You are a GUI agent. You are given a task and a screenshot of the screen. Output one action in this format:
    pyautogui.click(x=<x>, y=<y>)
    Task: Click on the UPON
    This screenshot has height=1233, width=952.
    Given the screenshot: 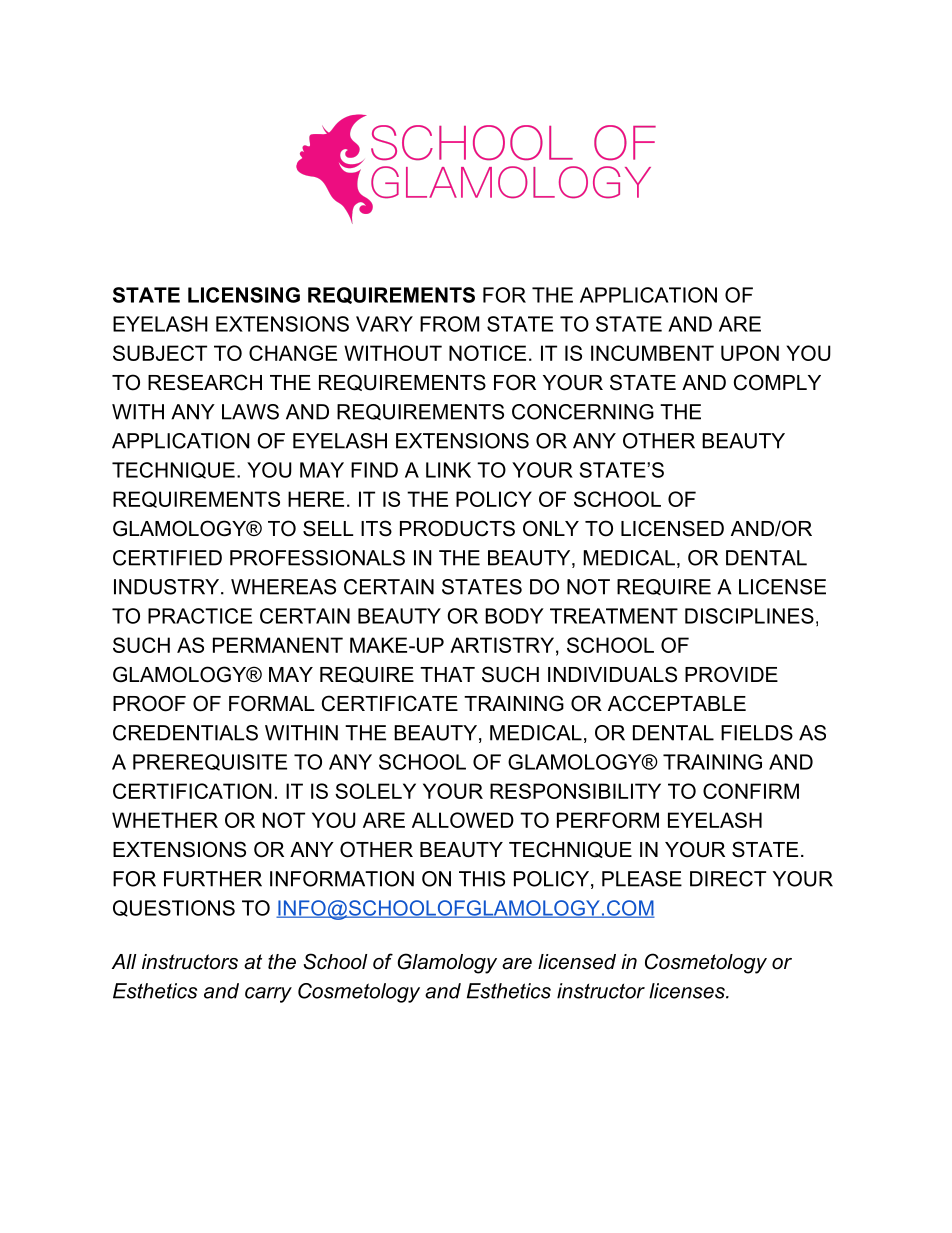 What is the action you would take?
    pyautogui.click(x=750, y=353)
